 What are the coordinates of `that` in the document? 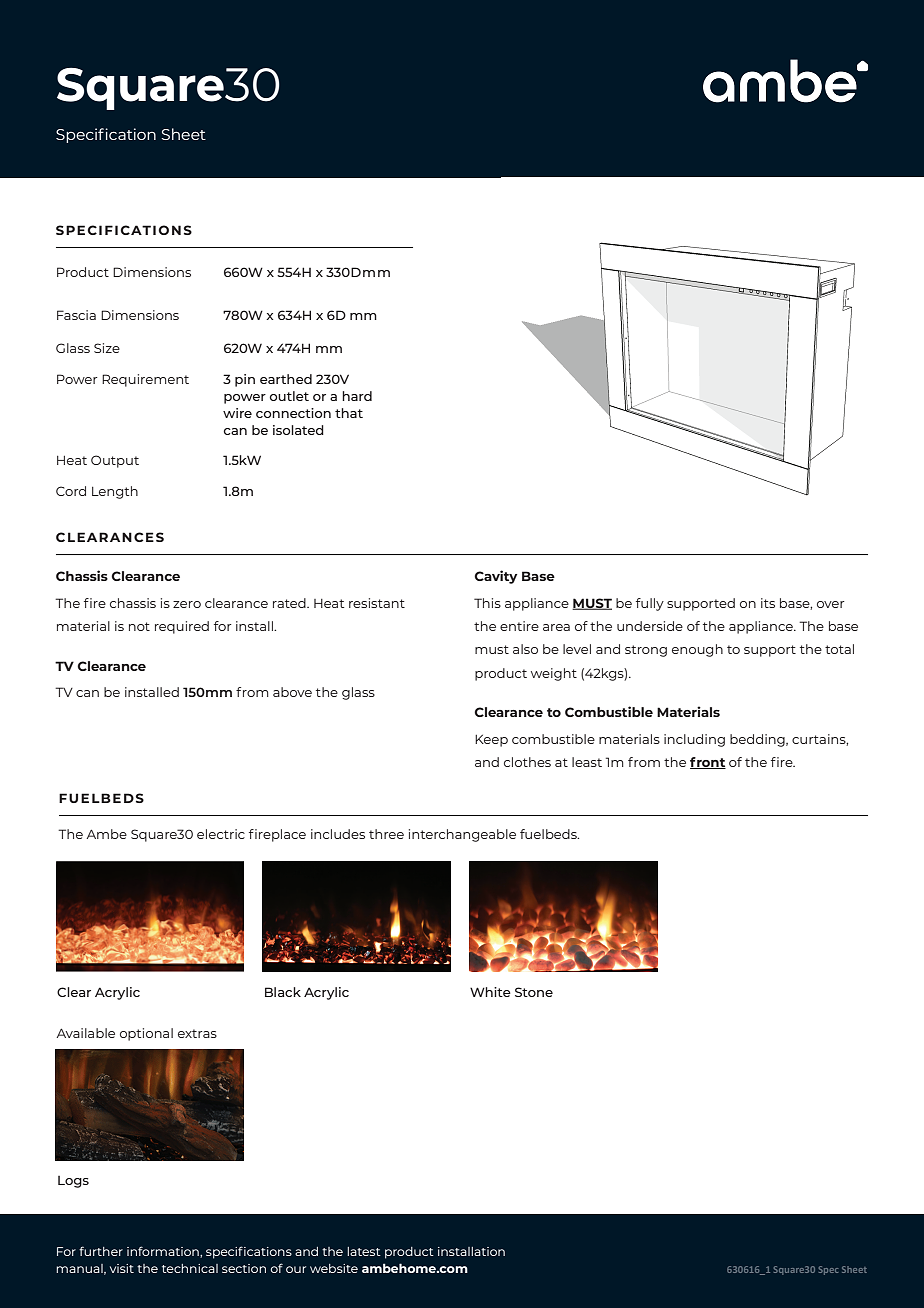 It's located at (349, 413).
